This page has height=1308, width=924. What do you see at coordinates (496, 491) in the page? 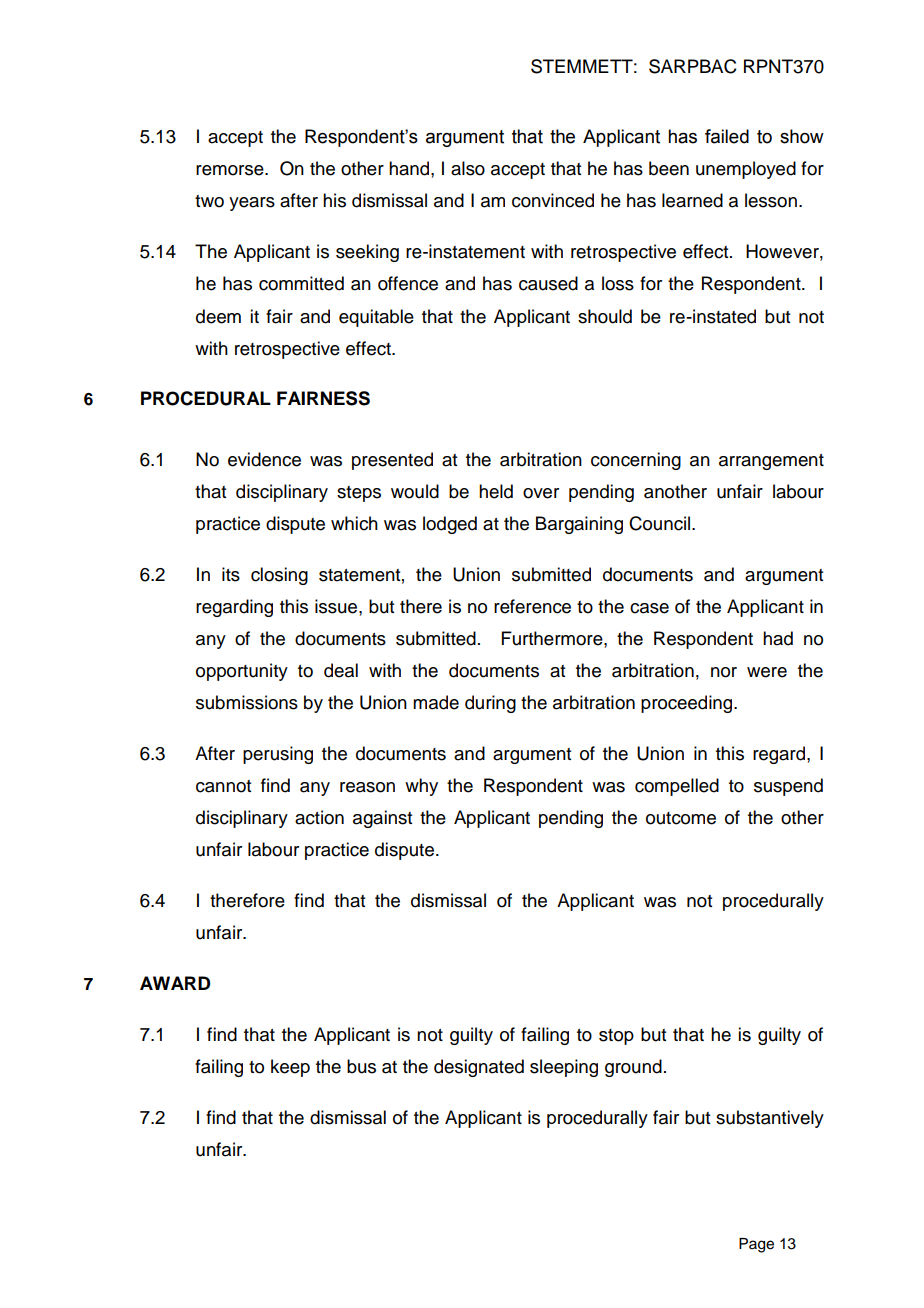
I see `held` at bounding box center [496, 491].
